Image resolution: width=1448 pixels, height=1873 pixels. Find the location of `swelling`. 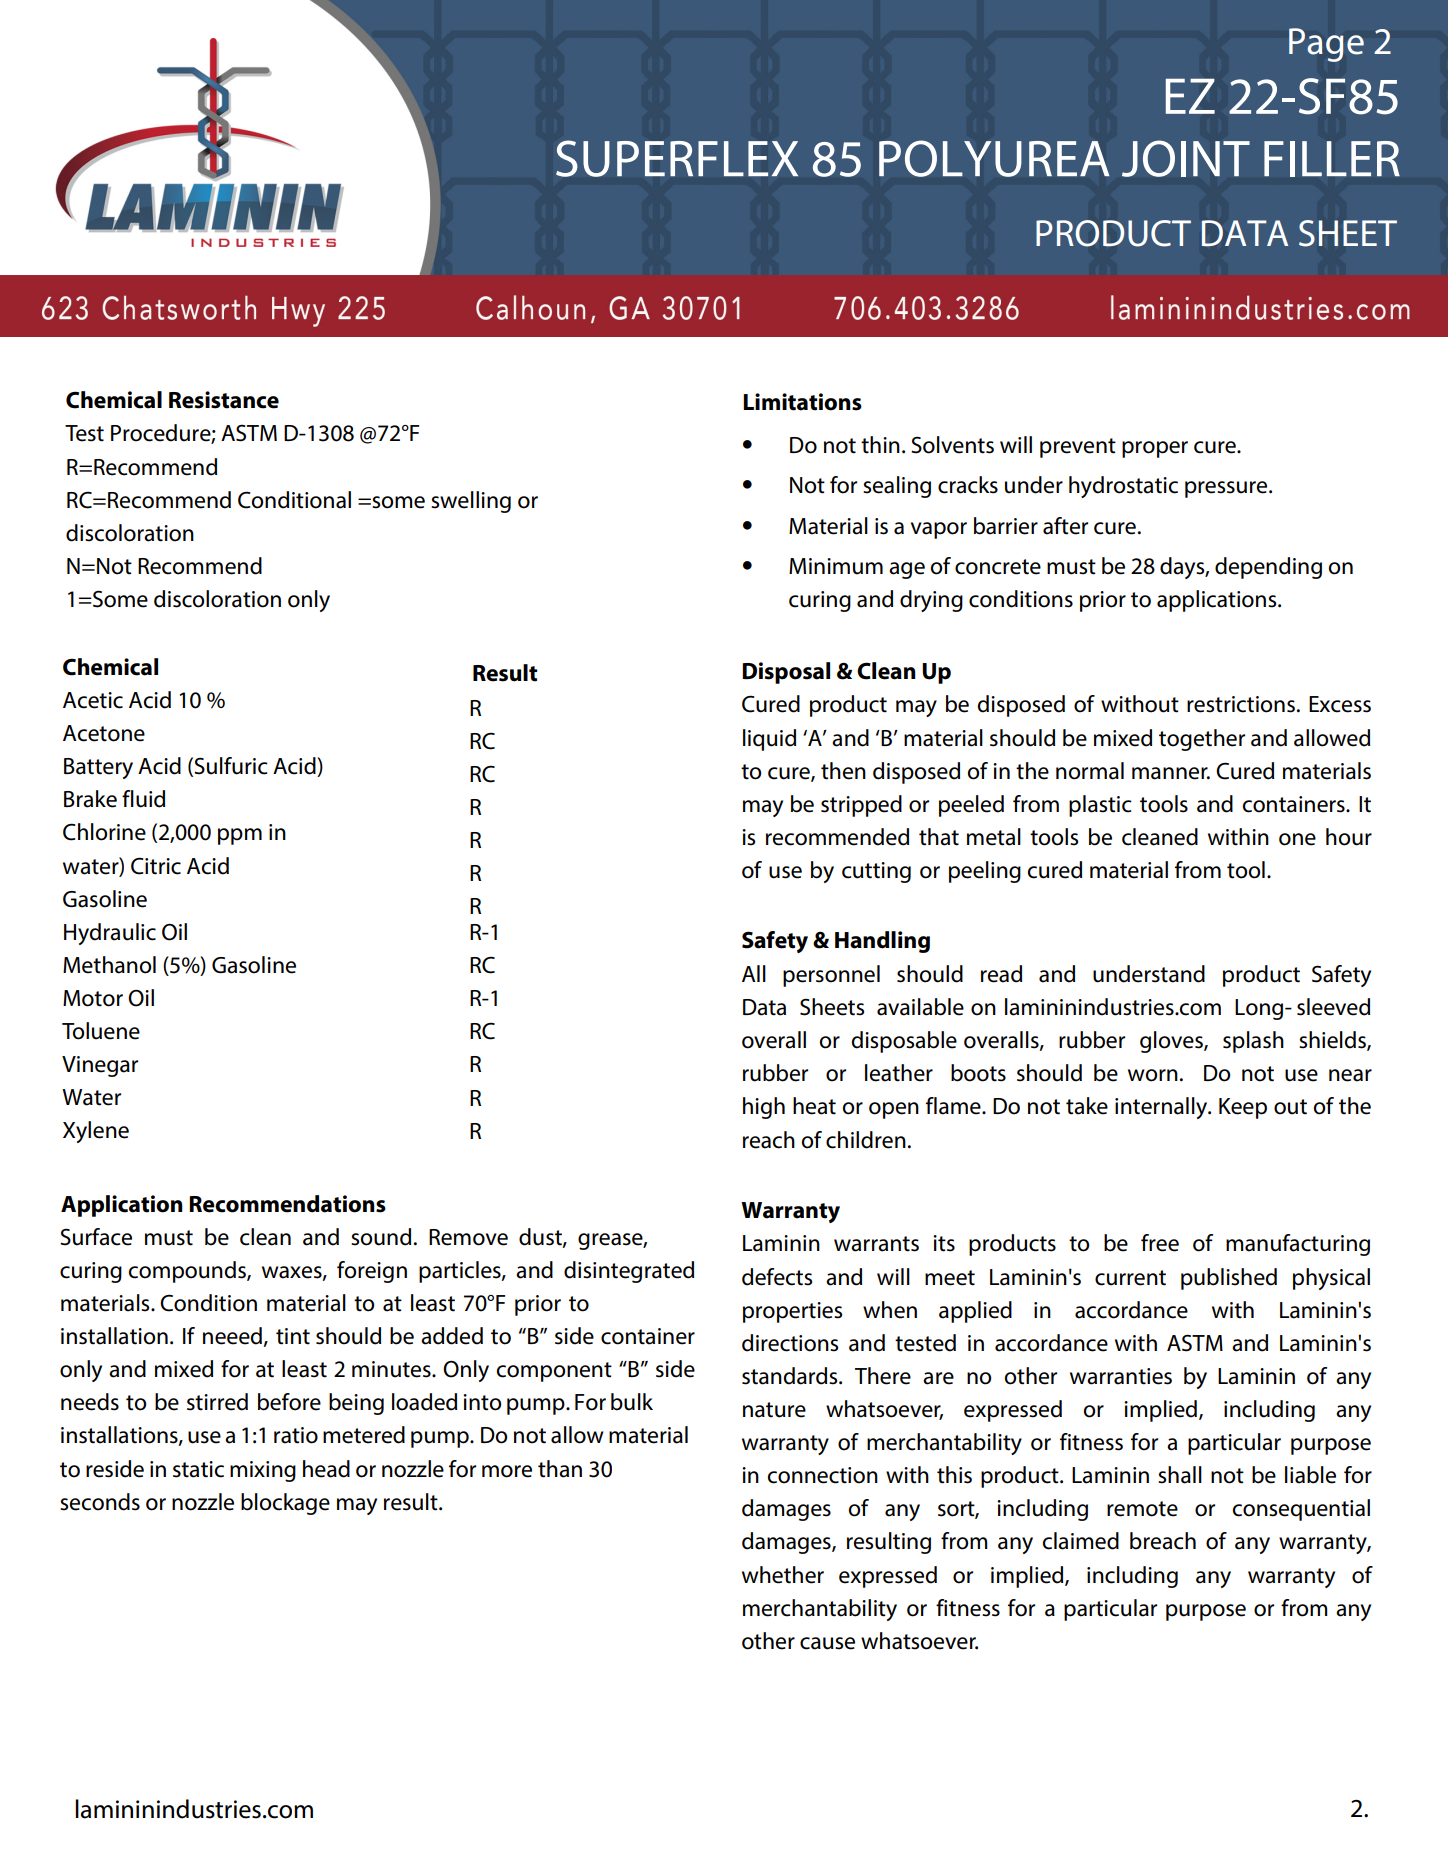

swelling is located at coordinates (471, 502).
